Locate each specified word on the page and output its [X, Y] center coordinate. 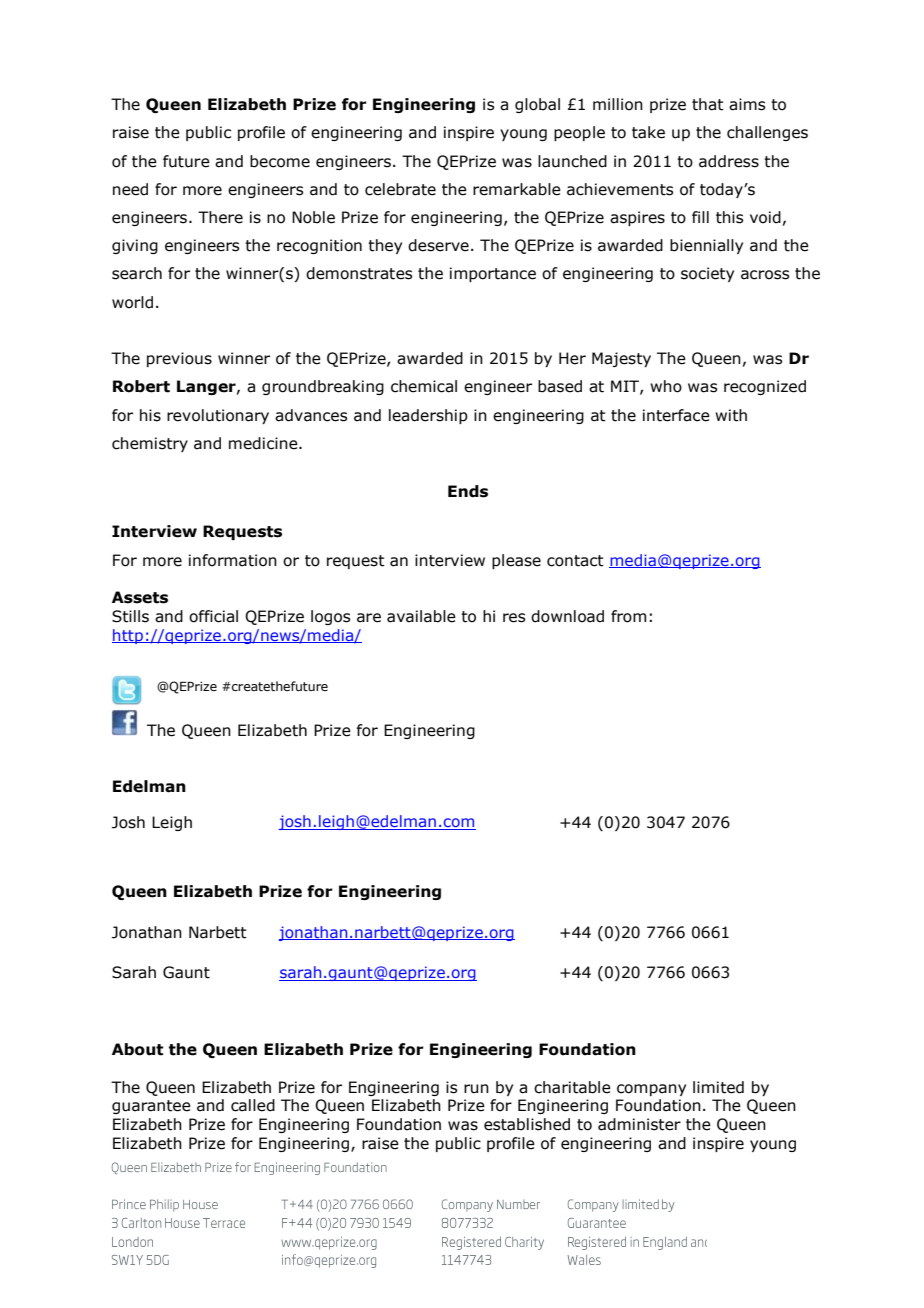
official [213, 616]
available [421, 616]
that [708, 104]
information [233, 560]
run [476, 1089]
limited [718, 1087]
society [707, 274]
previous [179, 359]
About [137, 1049]
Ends [468, 491]
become [280, 161]
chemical [424, 386]
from [628, 616]
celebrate [400, 189]
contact [575, 561]
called [253, 1105]
